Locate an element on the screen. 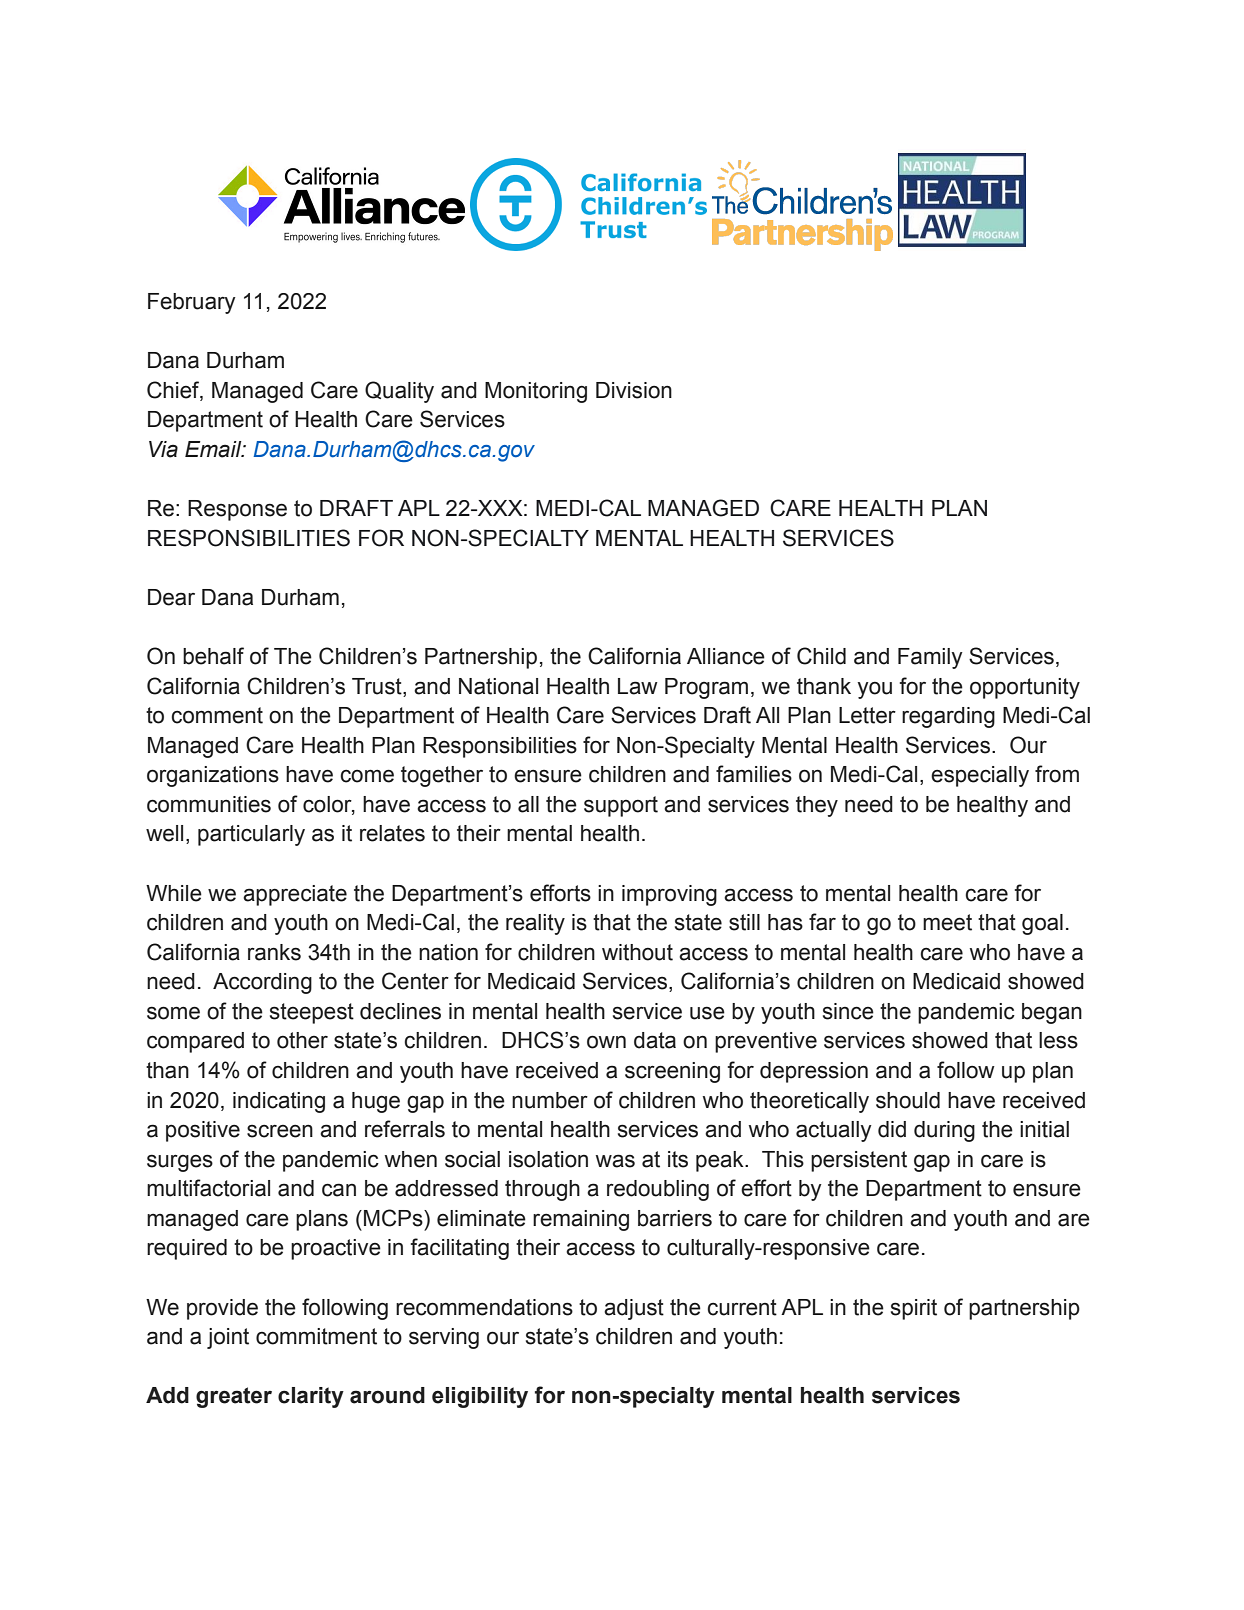 The image size is (1244, 1610). Division is located at coordinates (634, 390).
